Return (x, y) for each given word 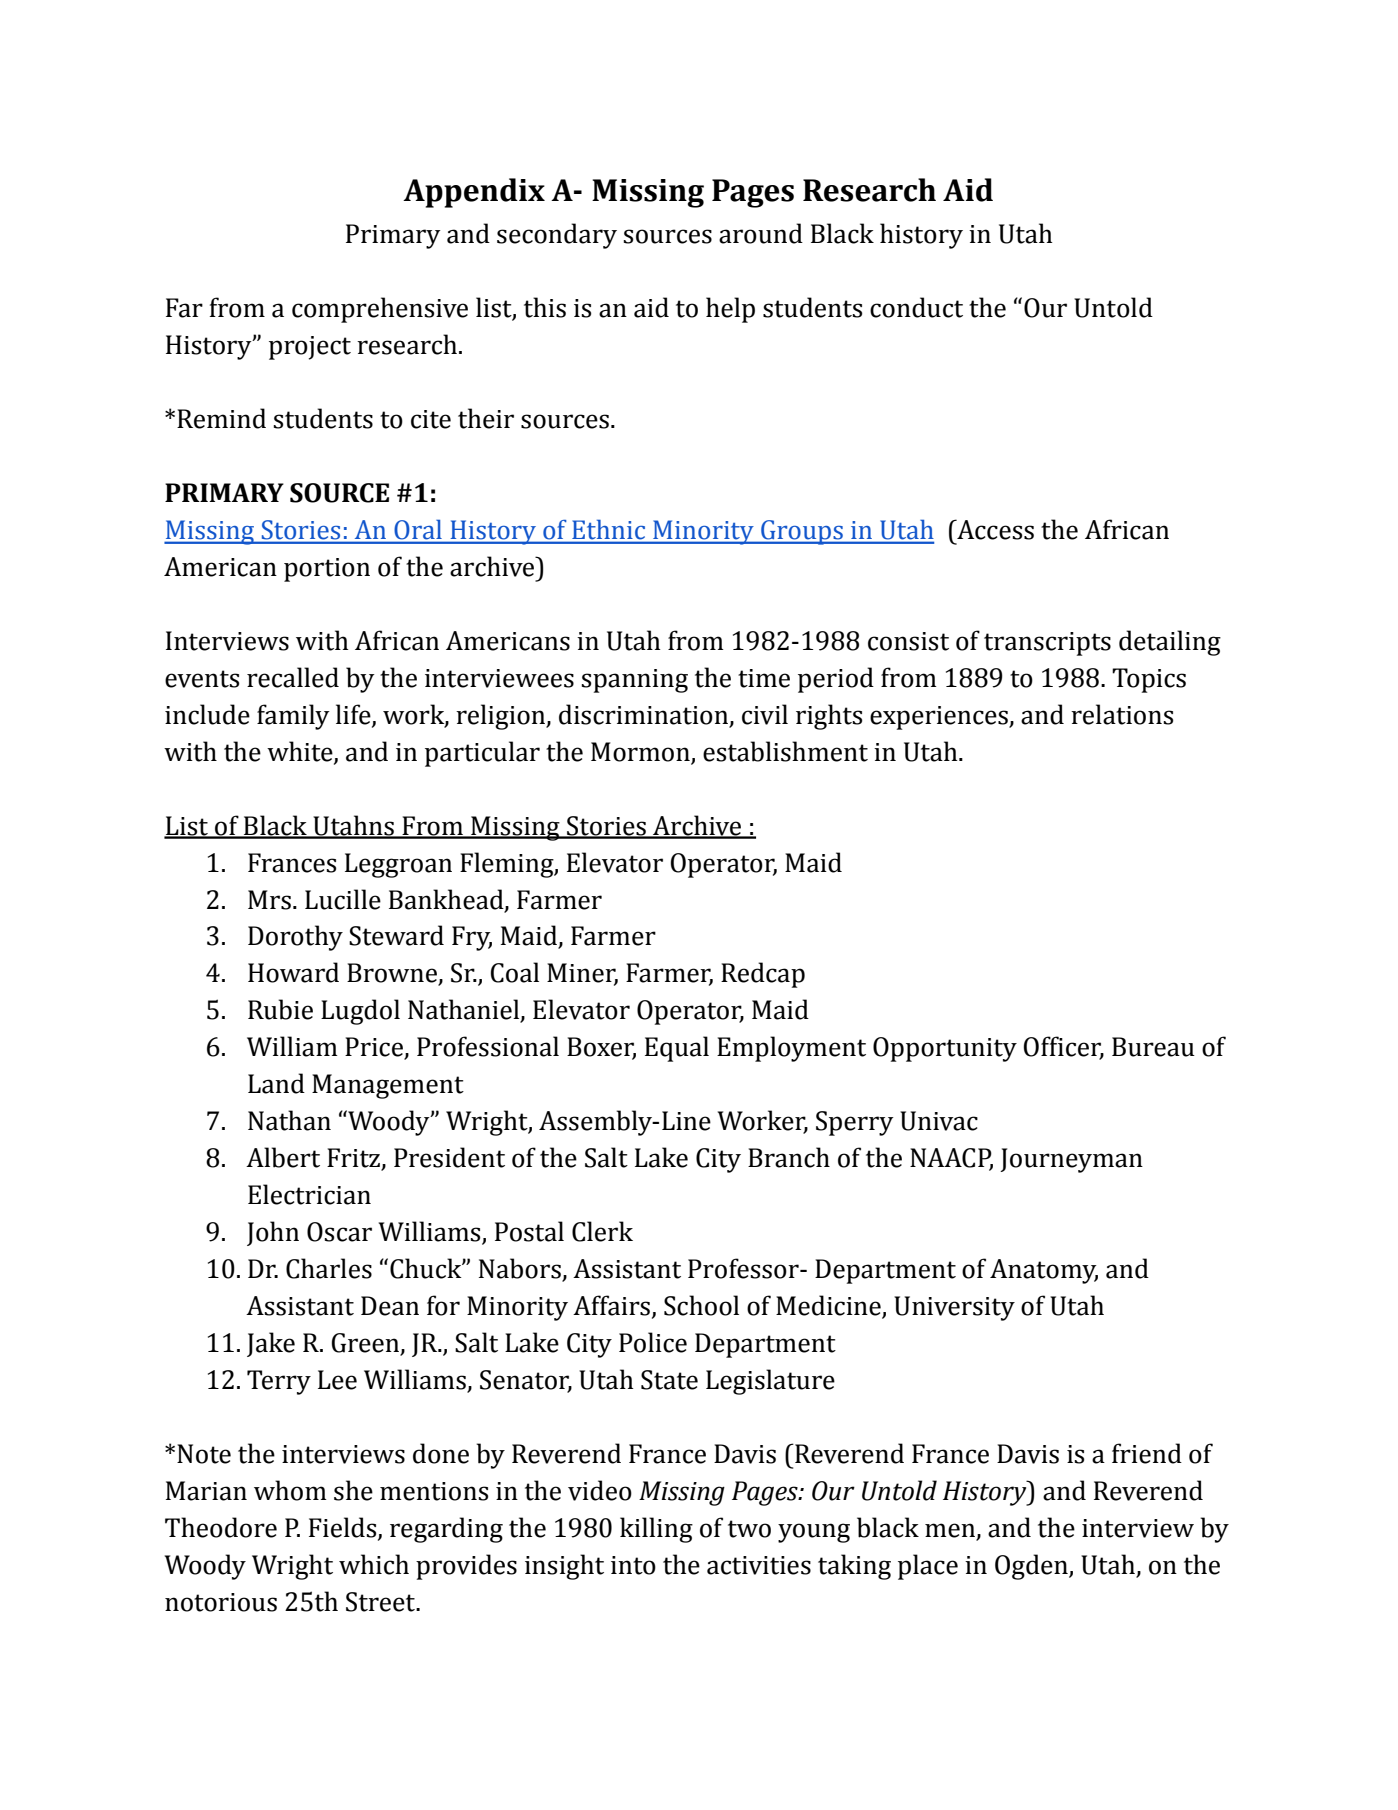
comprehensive (380, 310)
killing (656, 1530)
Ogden (1032, 1567)
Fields (344, 1528)
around (761, 233)
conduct (916, 307)
